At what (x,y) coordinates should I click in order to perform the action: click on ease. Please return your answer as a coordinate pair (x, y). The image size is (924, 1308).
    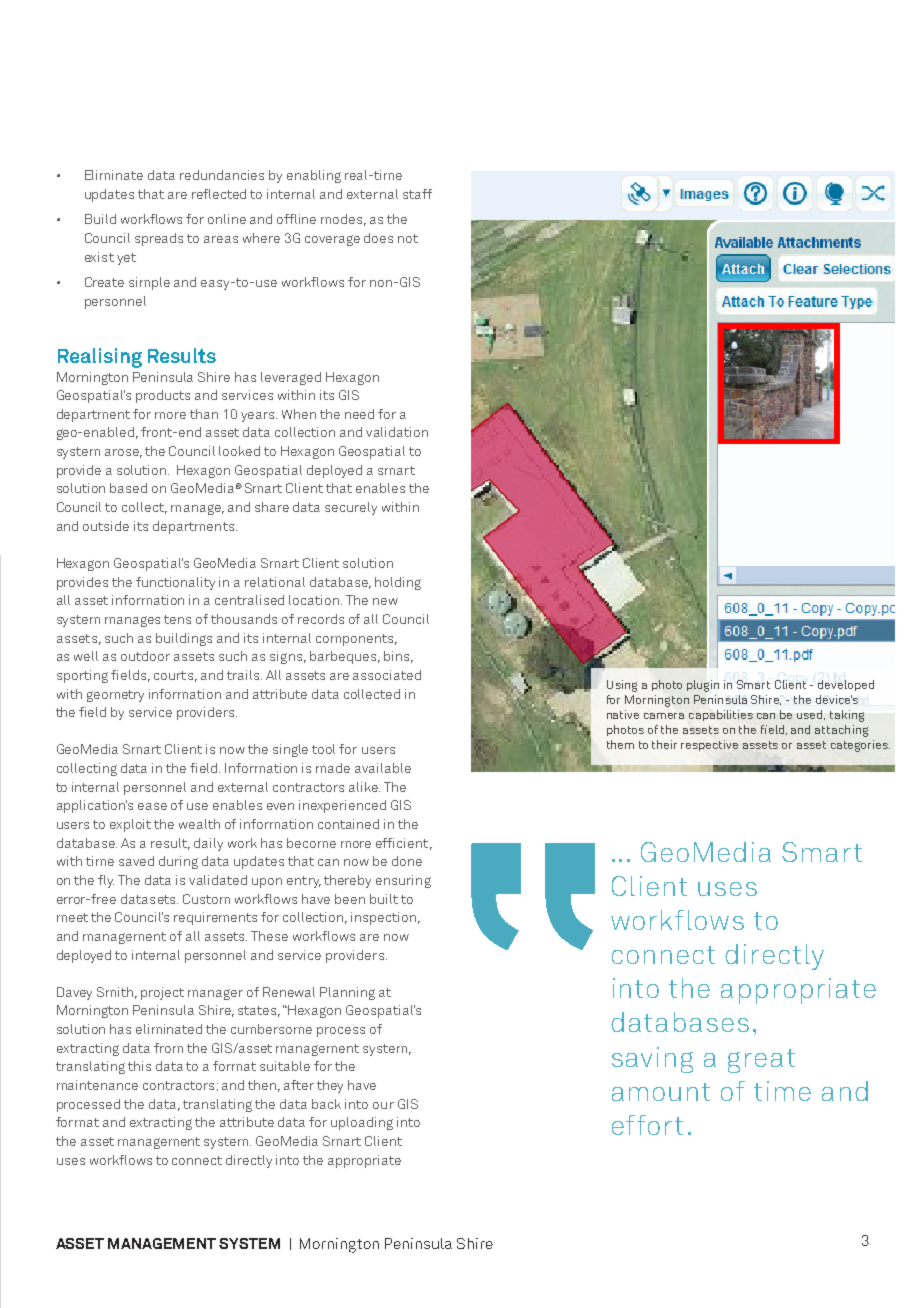
    Looking at the image, I should click on (152, 806).
